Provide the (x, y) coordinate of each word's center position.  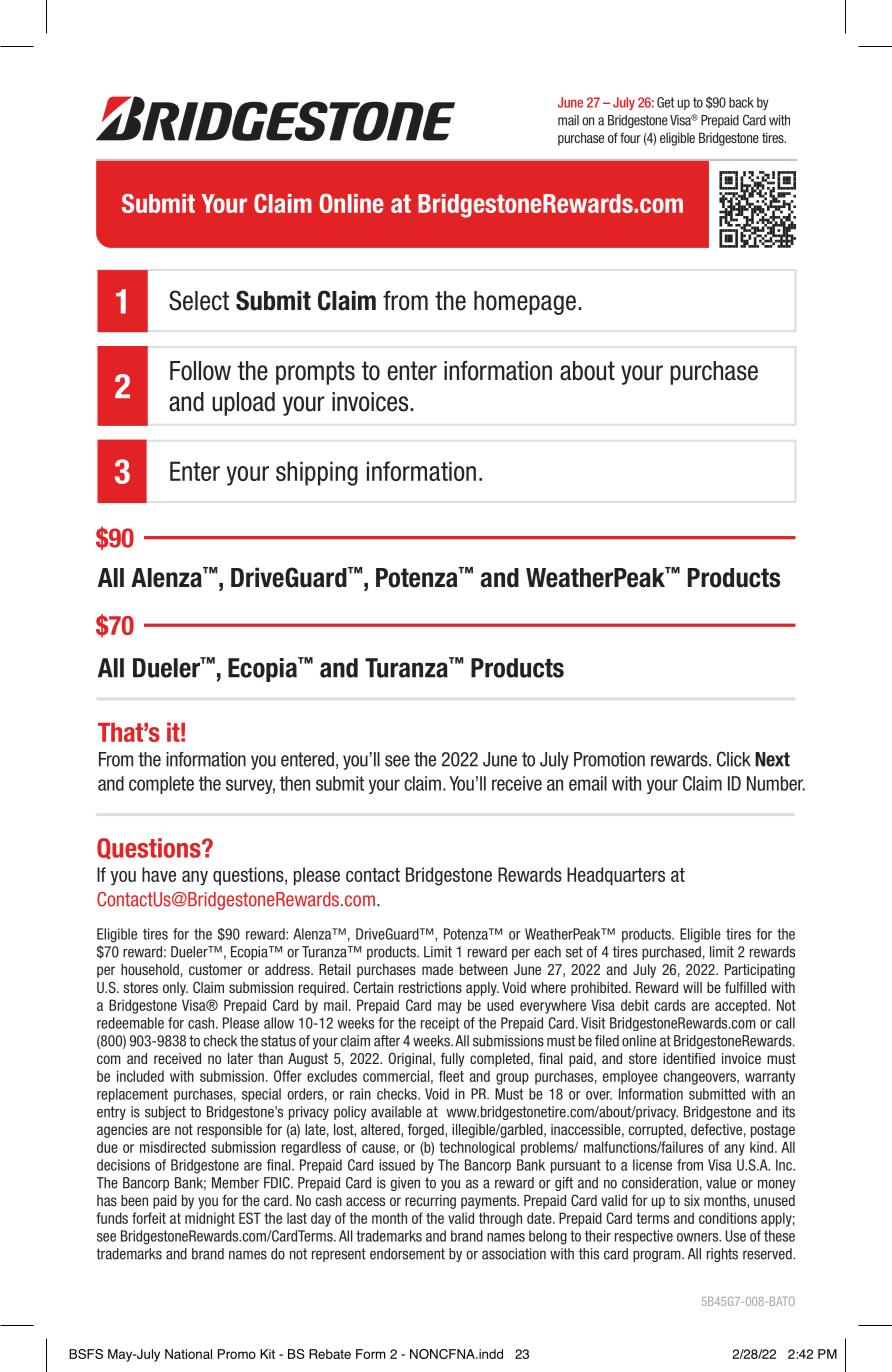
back (741, 102)
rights (722, 1255)
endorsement (407, 1254)
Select (199, 300)
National (188, 1354)
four (630, 137)
